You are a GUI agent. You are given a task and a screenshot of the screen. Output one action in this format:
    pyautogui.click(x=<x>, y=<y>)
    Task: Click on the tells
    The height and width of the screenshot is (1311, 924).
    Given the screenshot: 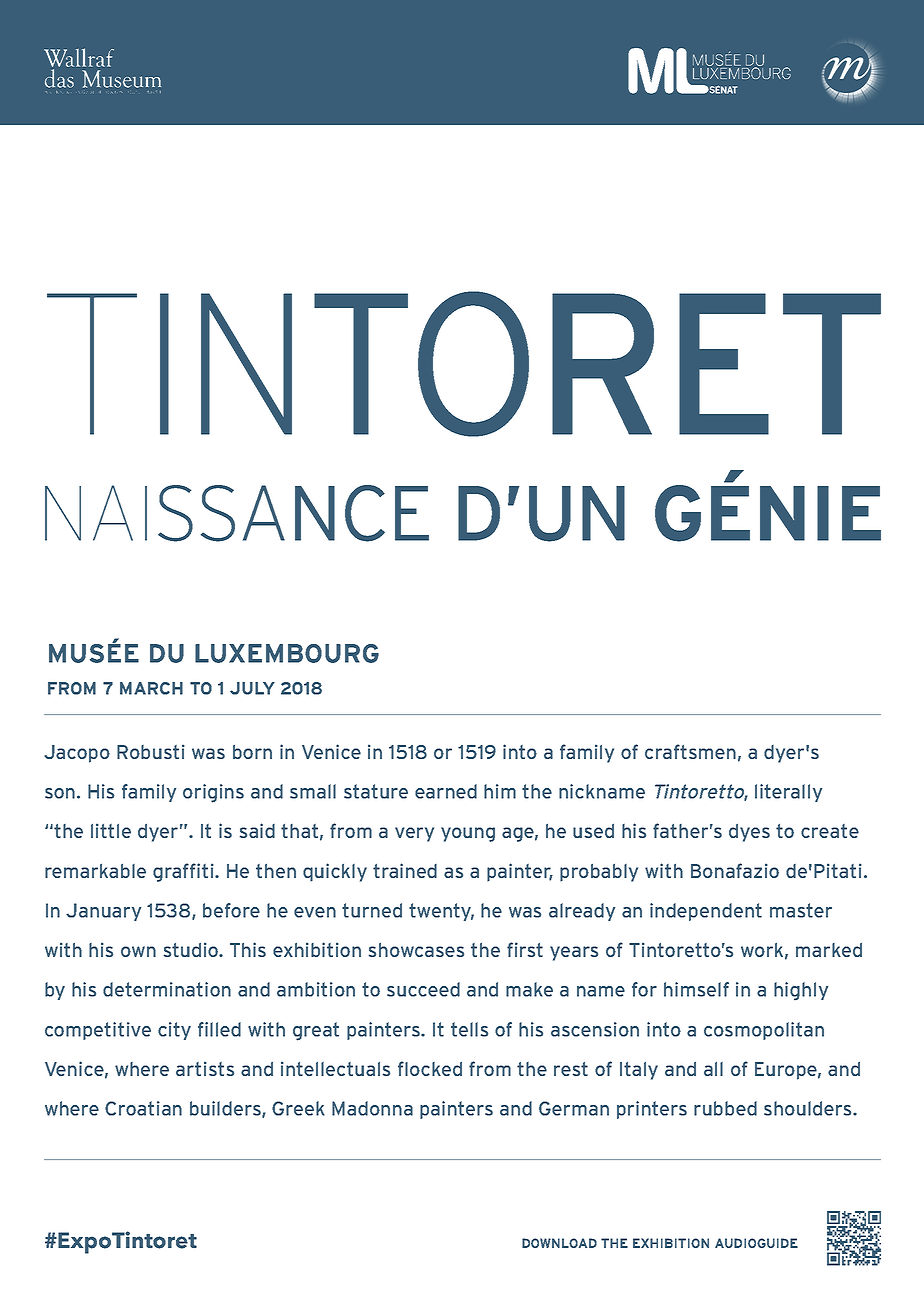 What is the action you would take?
    pyautogui.click(x=469, y=1029)
